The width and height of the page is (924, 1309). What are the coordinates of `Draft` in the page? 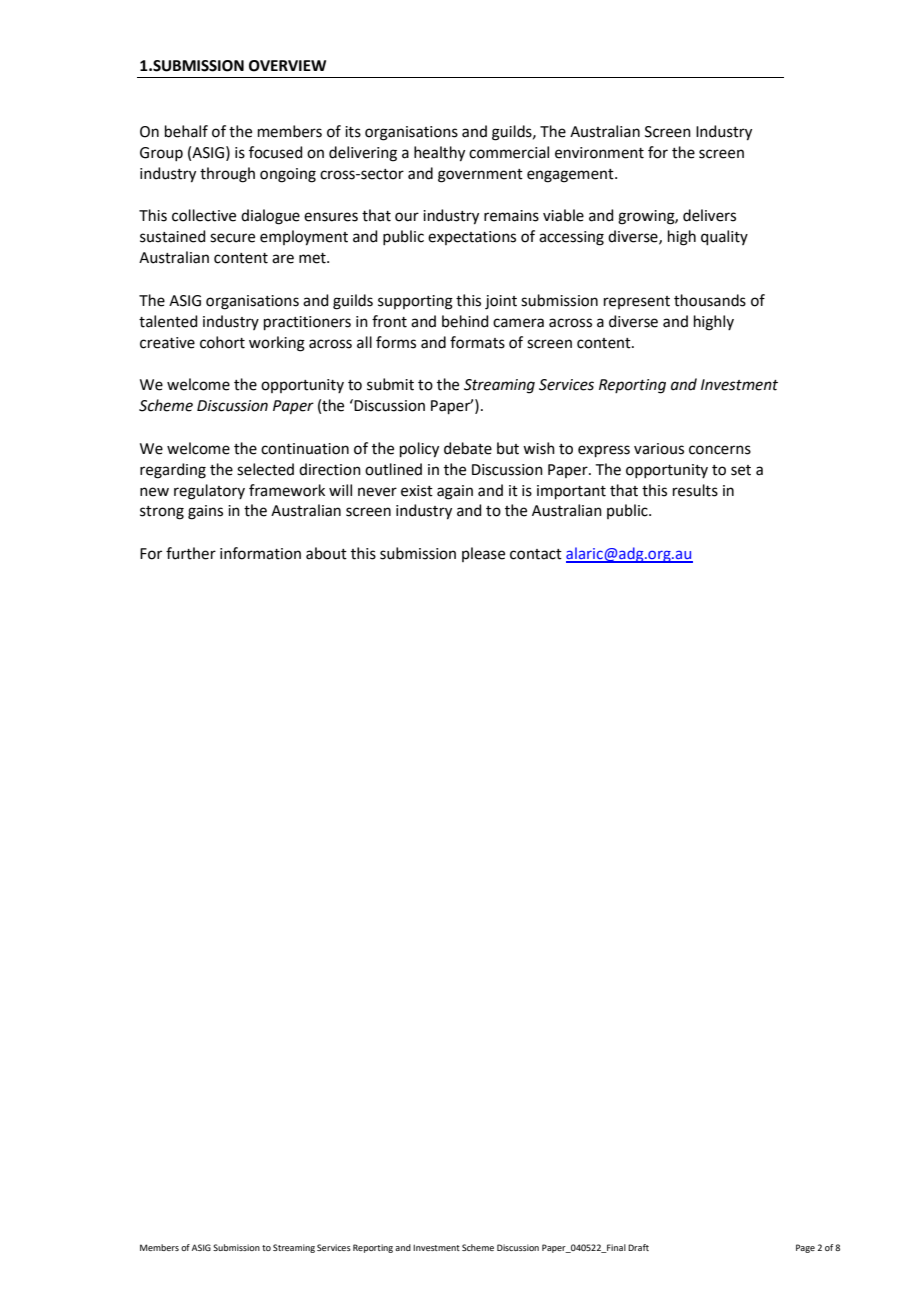 It's located at (638, 1247).
